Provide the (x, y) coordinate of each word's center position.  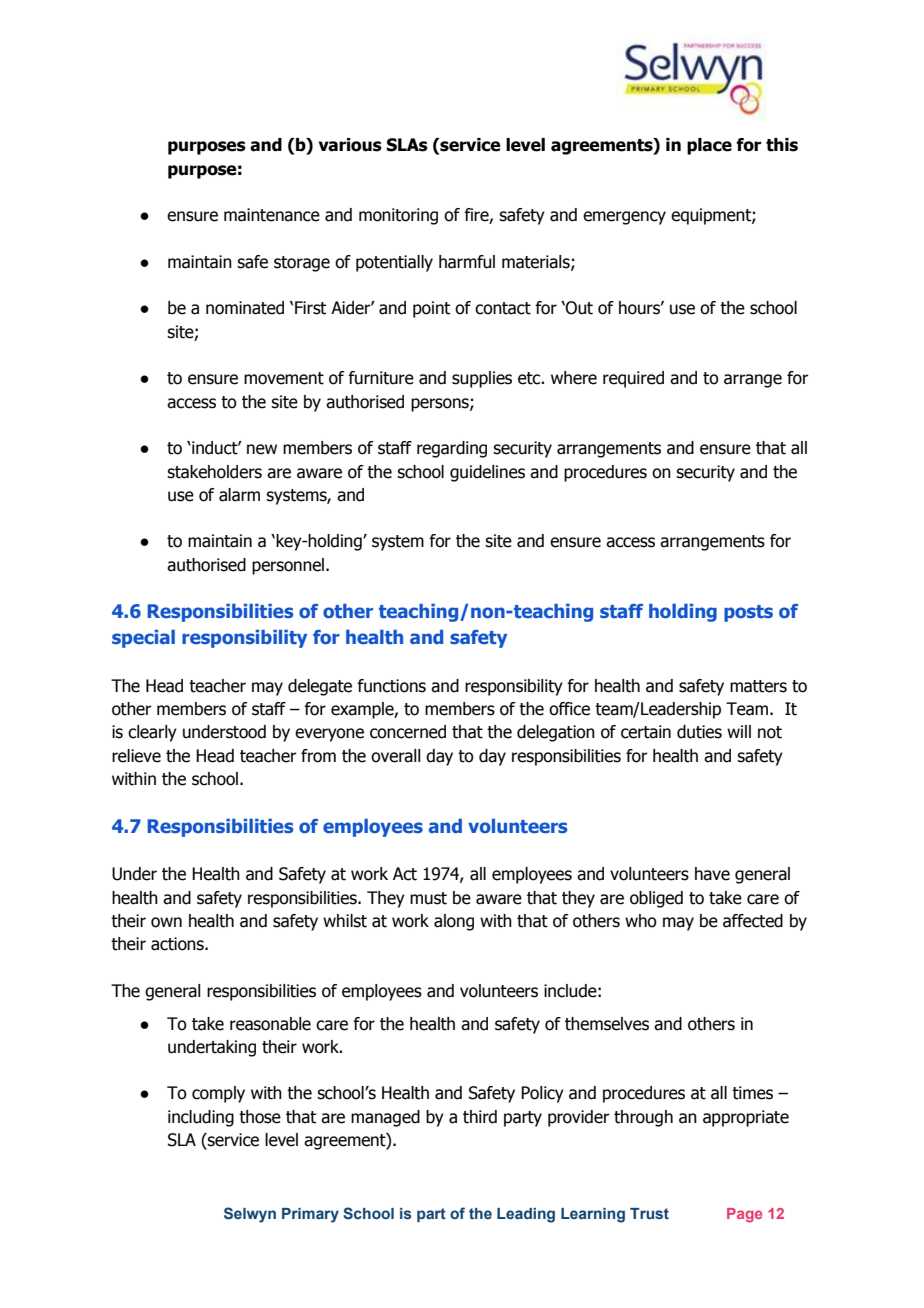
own (166, 922)
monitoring (398, 216)
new (262, 449)
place (709, 146)
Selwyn (250, 1215)
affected (753, 921)
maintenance (272, 215)
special (143, 639)
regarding (452, 449)
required (633, 379)
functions (391, 686)
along (454, 922)
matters (758, 686)
